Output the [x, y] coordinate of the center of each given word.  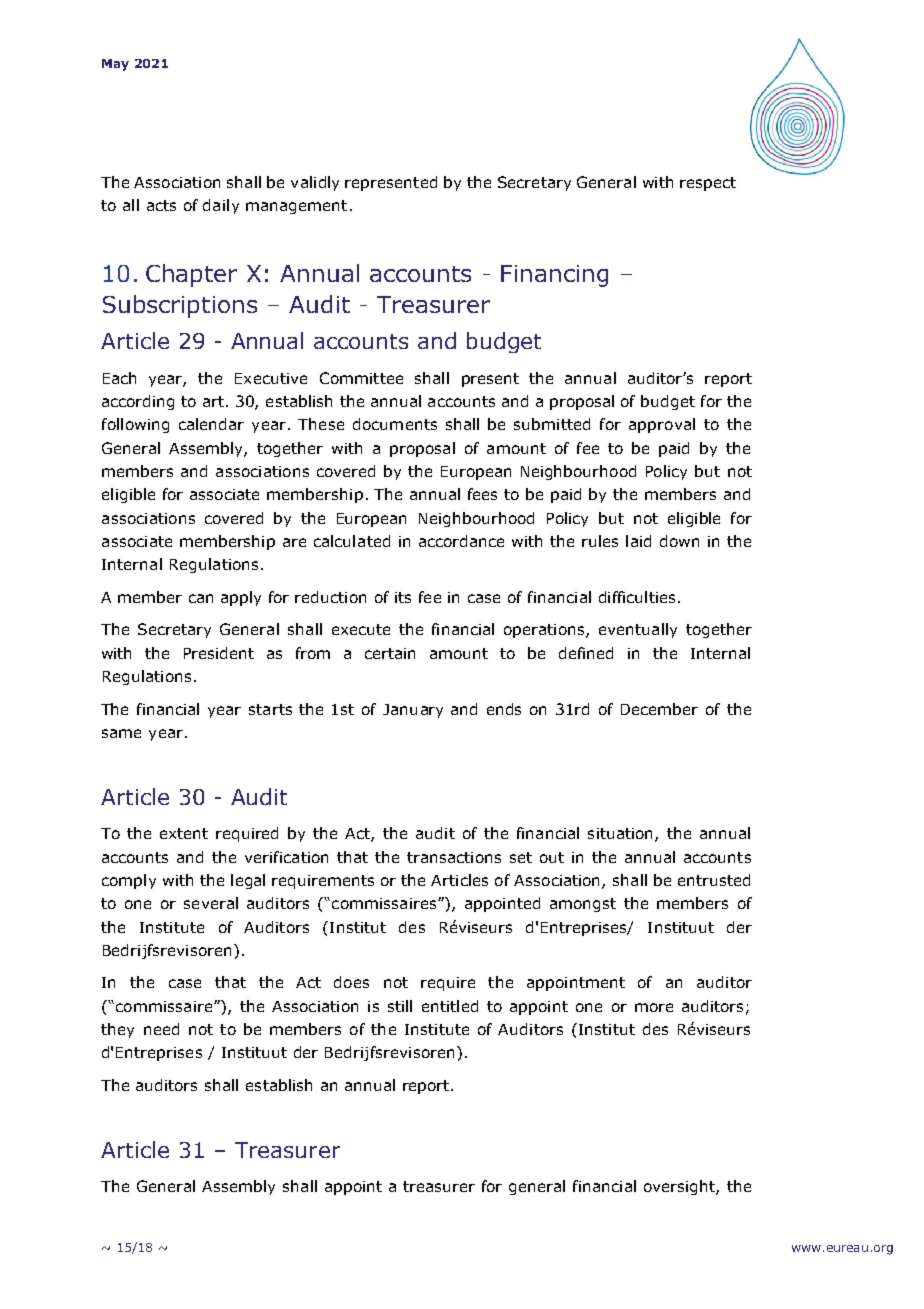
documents [395, 424]
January [413, 711]
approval [662, 425]
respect [708, 184]
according [138, 402]
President [219, 653]
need [161, 1029]
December [659, 709]
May [115, 65]
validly [315, 183]
